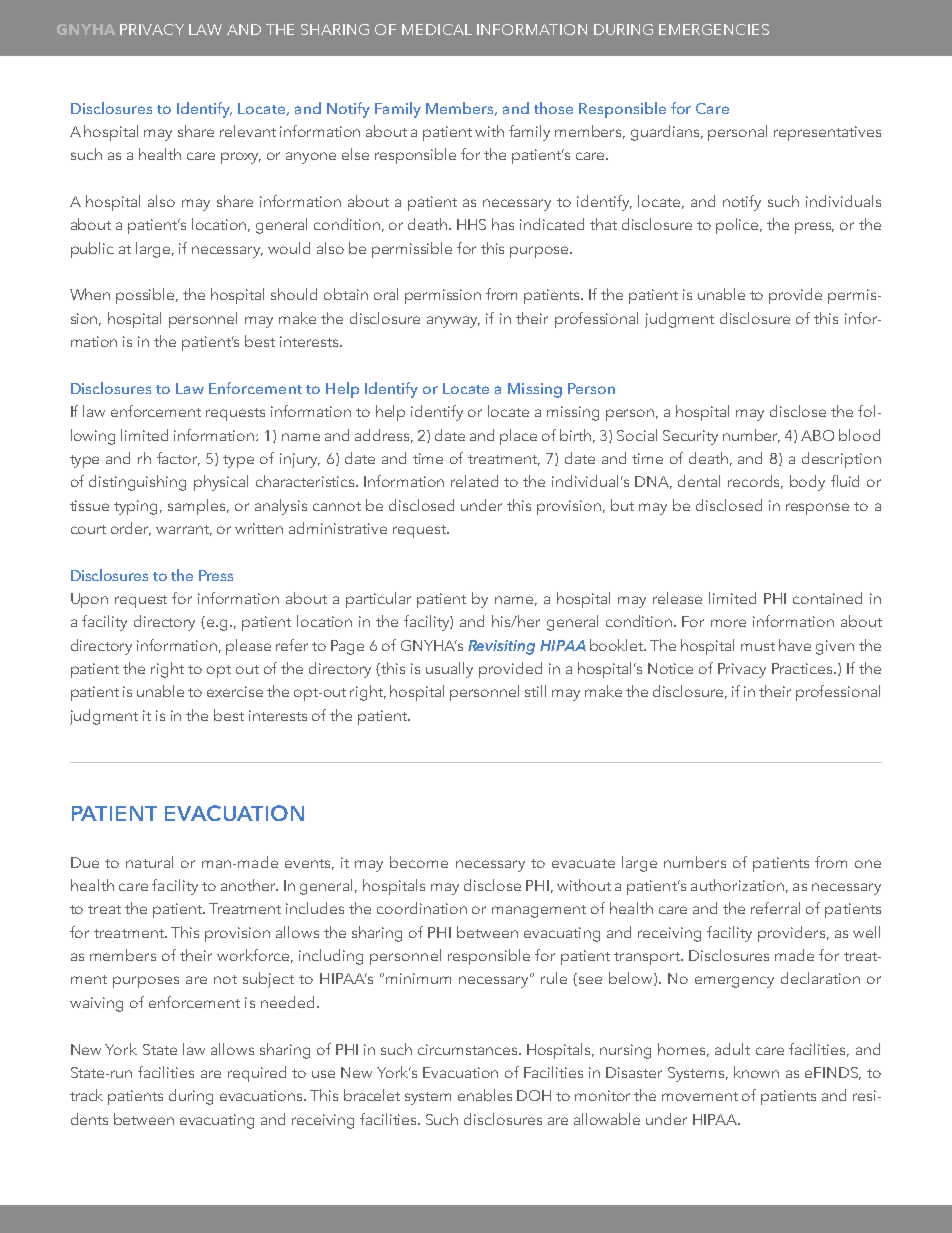 This page has width=952, height=1233. What do you see at coordinates (453, 322) in the page?
I see `anyway` at bounding box center [453, 322].
